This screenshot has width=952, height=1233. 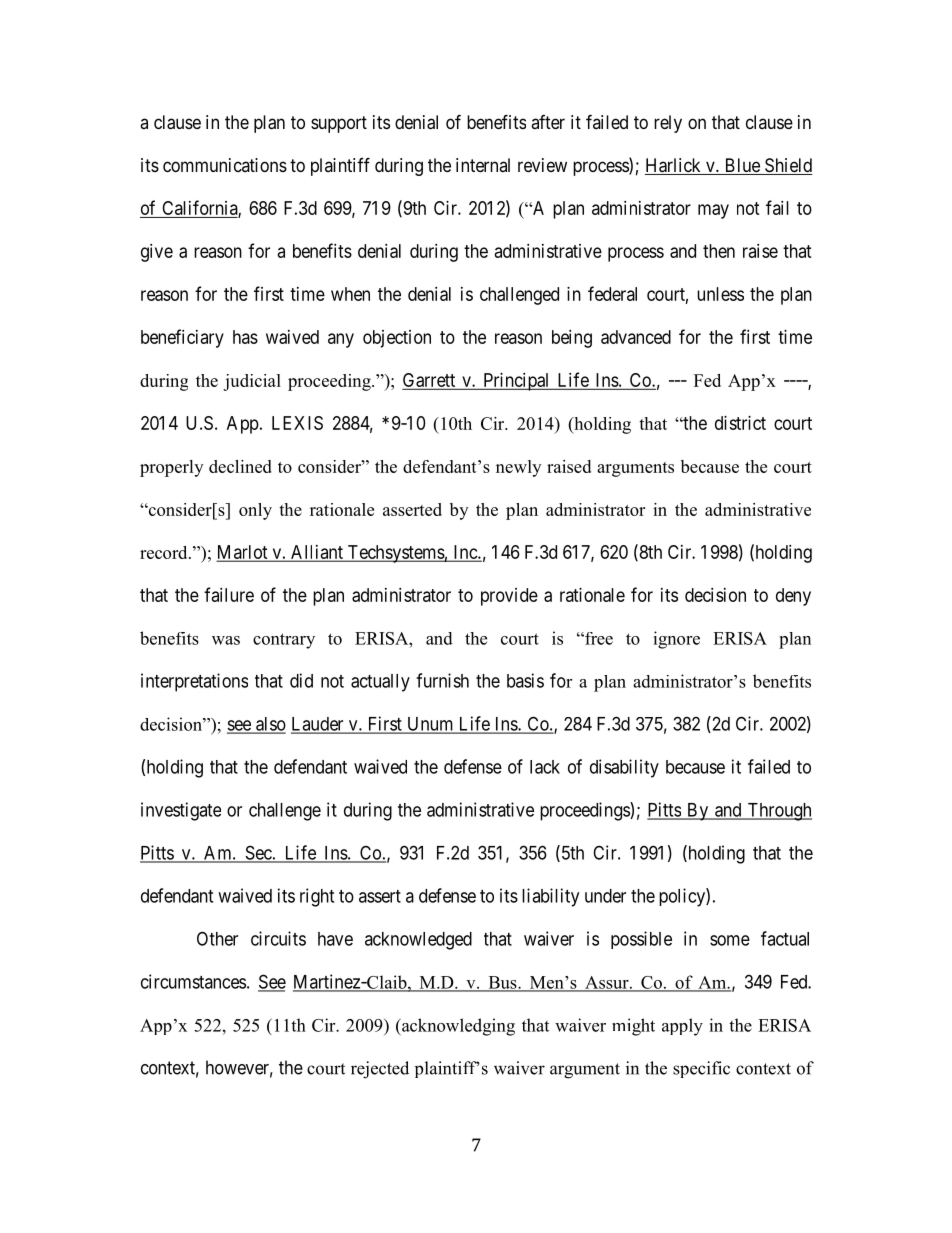 I want to click on apply, so click(x=682, y=1027).
